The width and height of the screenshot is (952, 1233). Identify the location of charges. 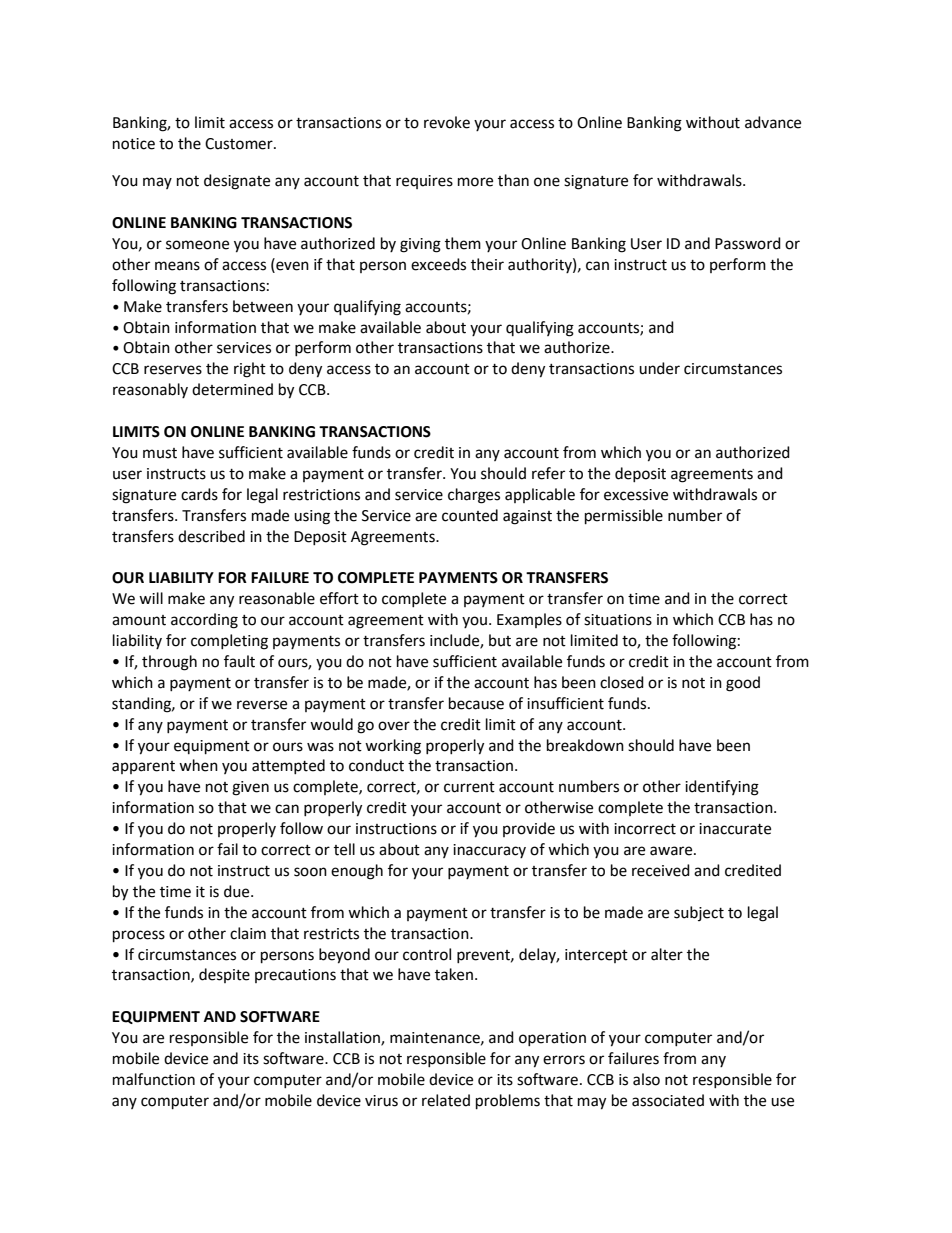
(474, 496).
